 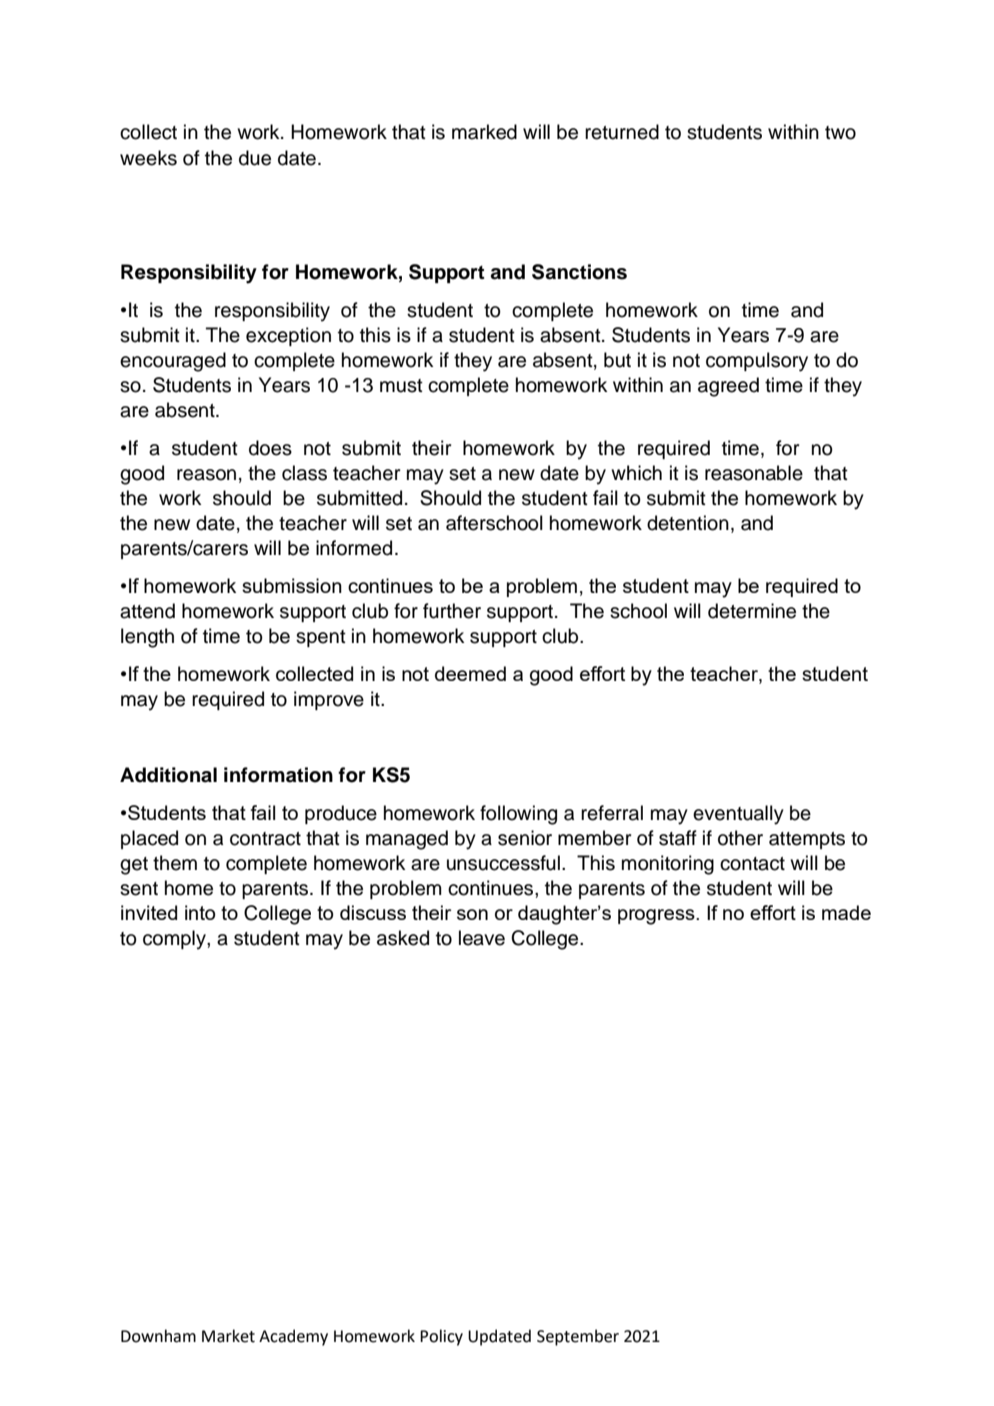 I want to click on Additional, so click(x=168, y=775).
